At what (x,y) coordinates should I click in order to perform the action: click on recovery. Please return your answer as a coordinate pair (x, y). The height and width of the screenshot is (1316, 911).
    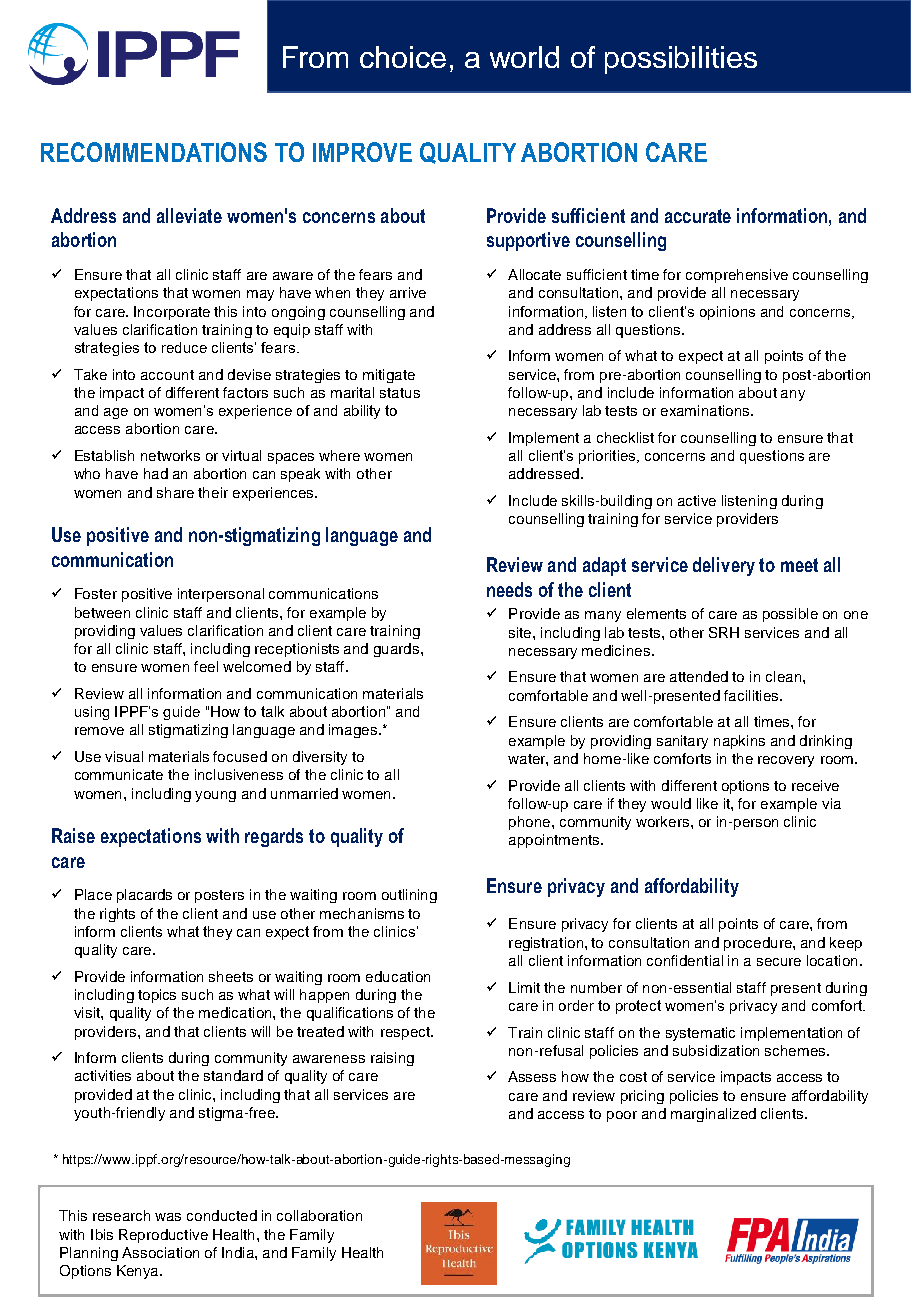
    Looking at the image, I should click on (786, 761).
